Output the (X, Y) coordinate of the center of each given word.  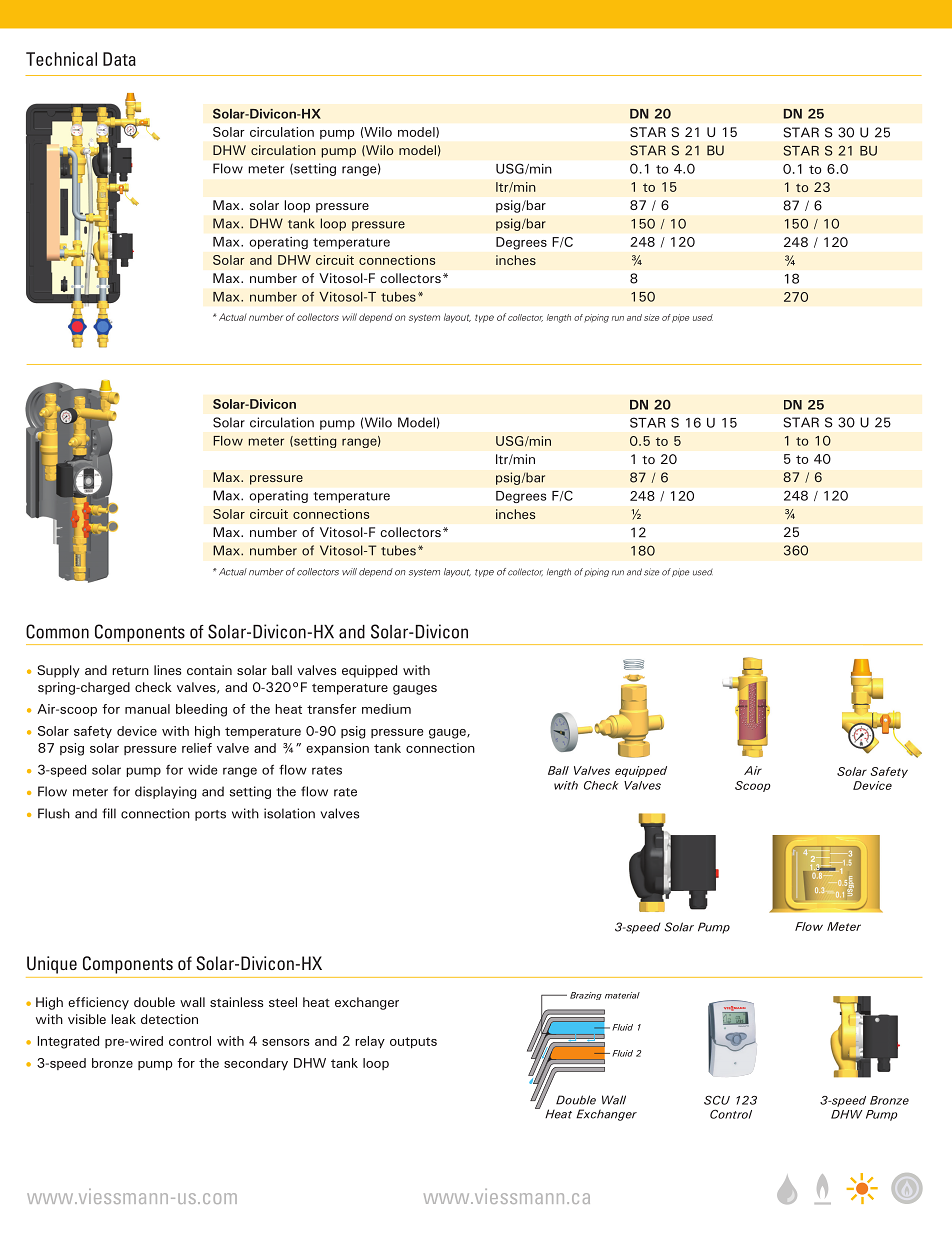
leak (123, 1019)
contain (209, 670)
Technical (61, 59)
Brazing (586, 996)
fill (109, 813)
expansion (337, 749)
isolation (289, 813)
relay (370, 1042)
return (130, 670)
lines (167, 670)
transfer (332, 709)
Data (119, 59)
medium (386, 709)
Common (57, 631)
